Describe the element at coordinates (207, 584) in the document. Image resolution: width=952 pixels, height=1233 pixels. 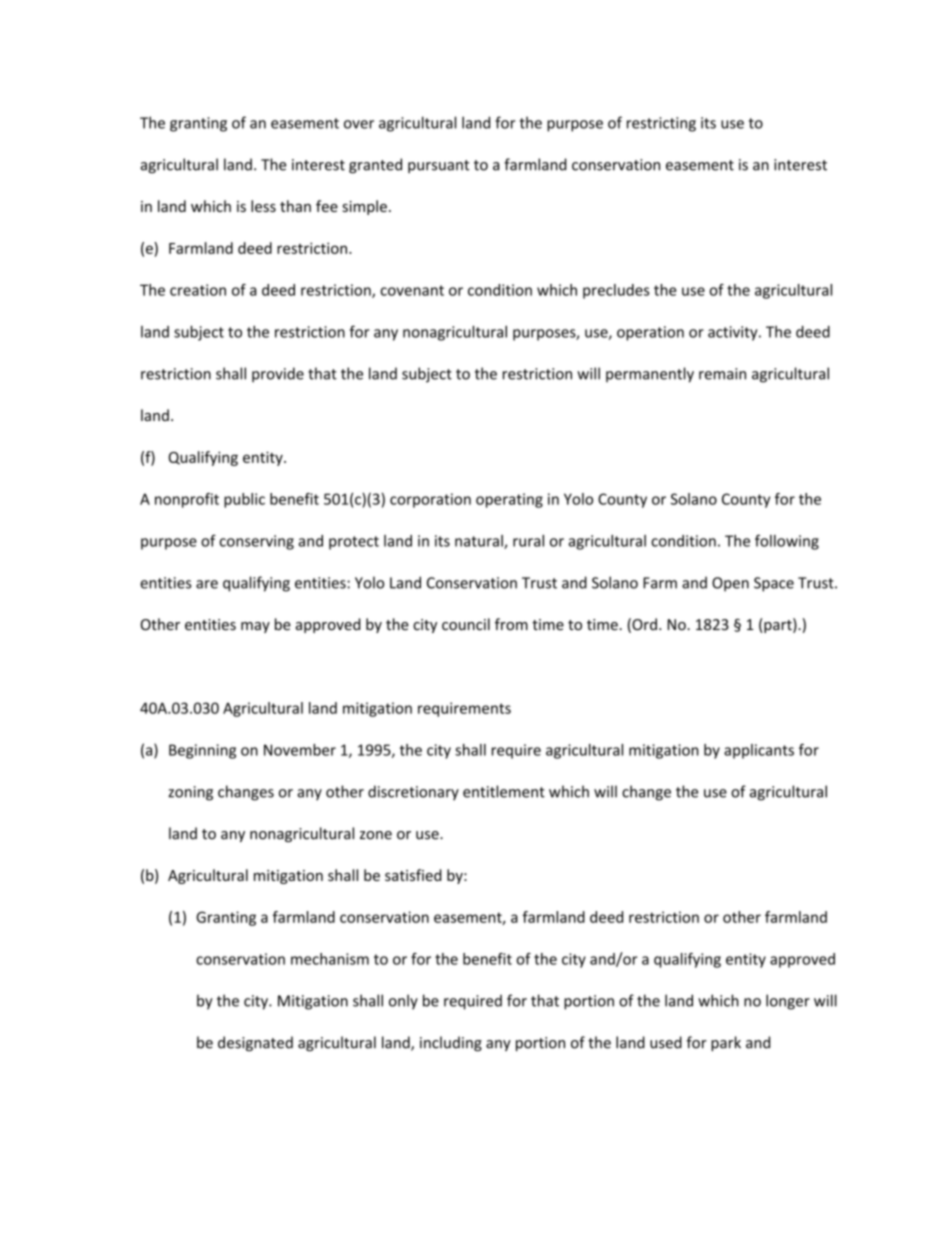
I see `are` at that location.
